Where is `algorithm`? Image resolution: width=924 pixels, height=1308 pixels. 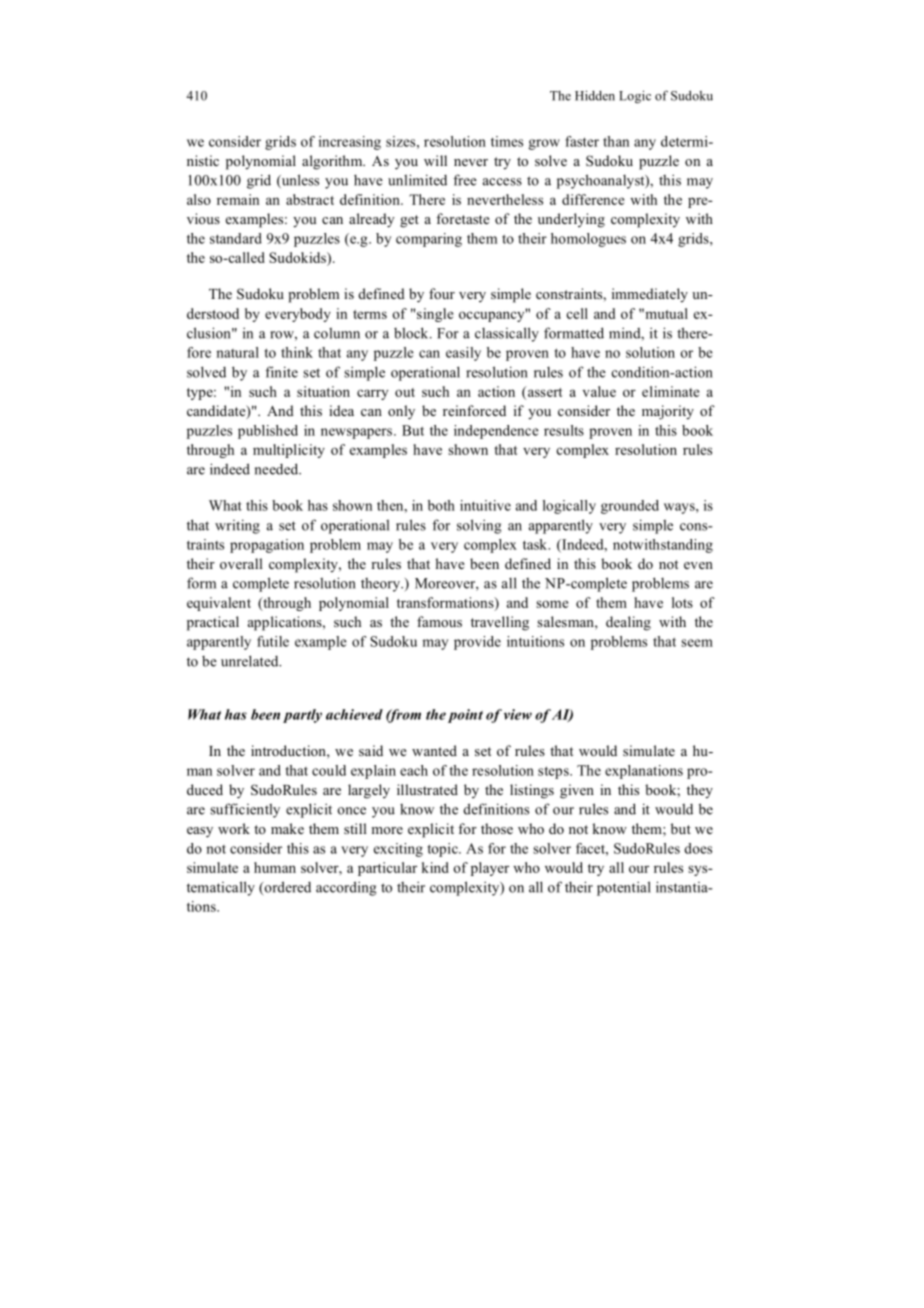 algorithm is located at coordinates (333, 162).
